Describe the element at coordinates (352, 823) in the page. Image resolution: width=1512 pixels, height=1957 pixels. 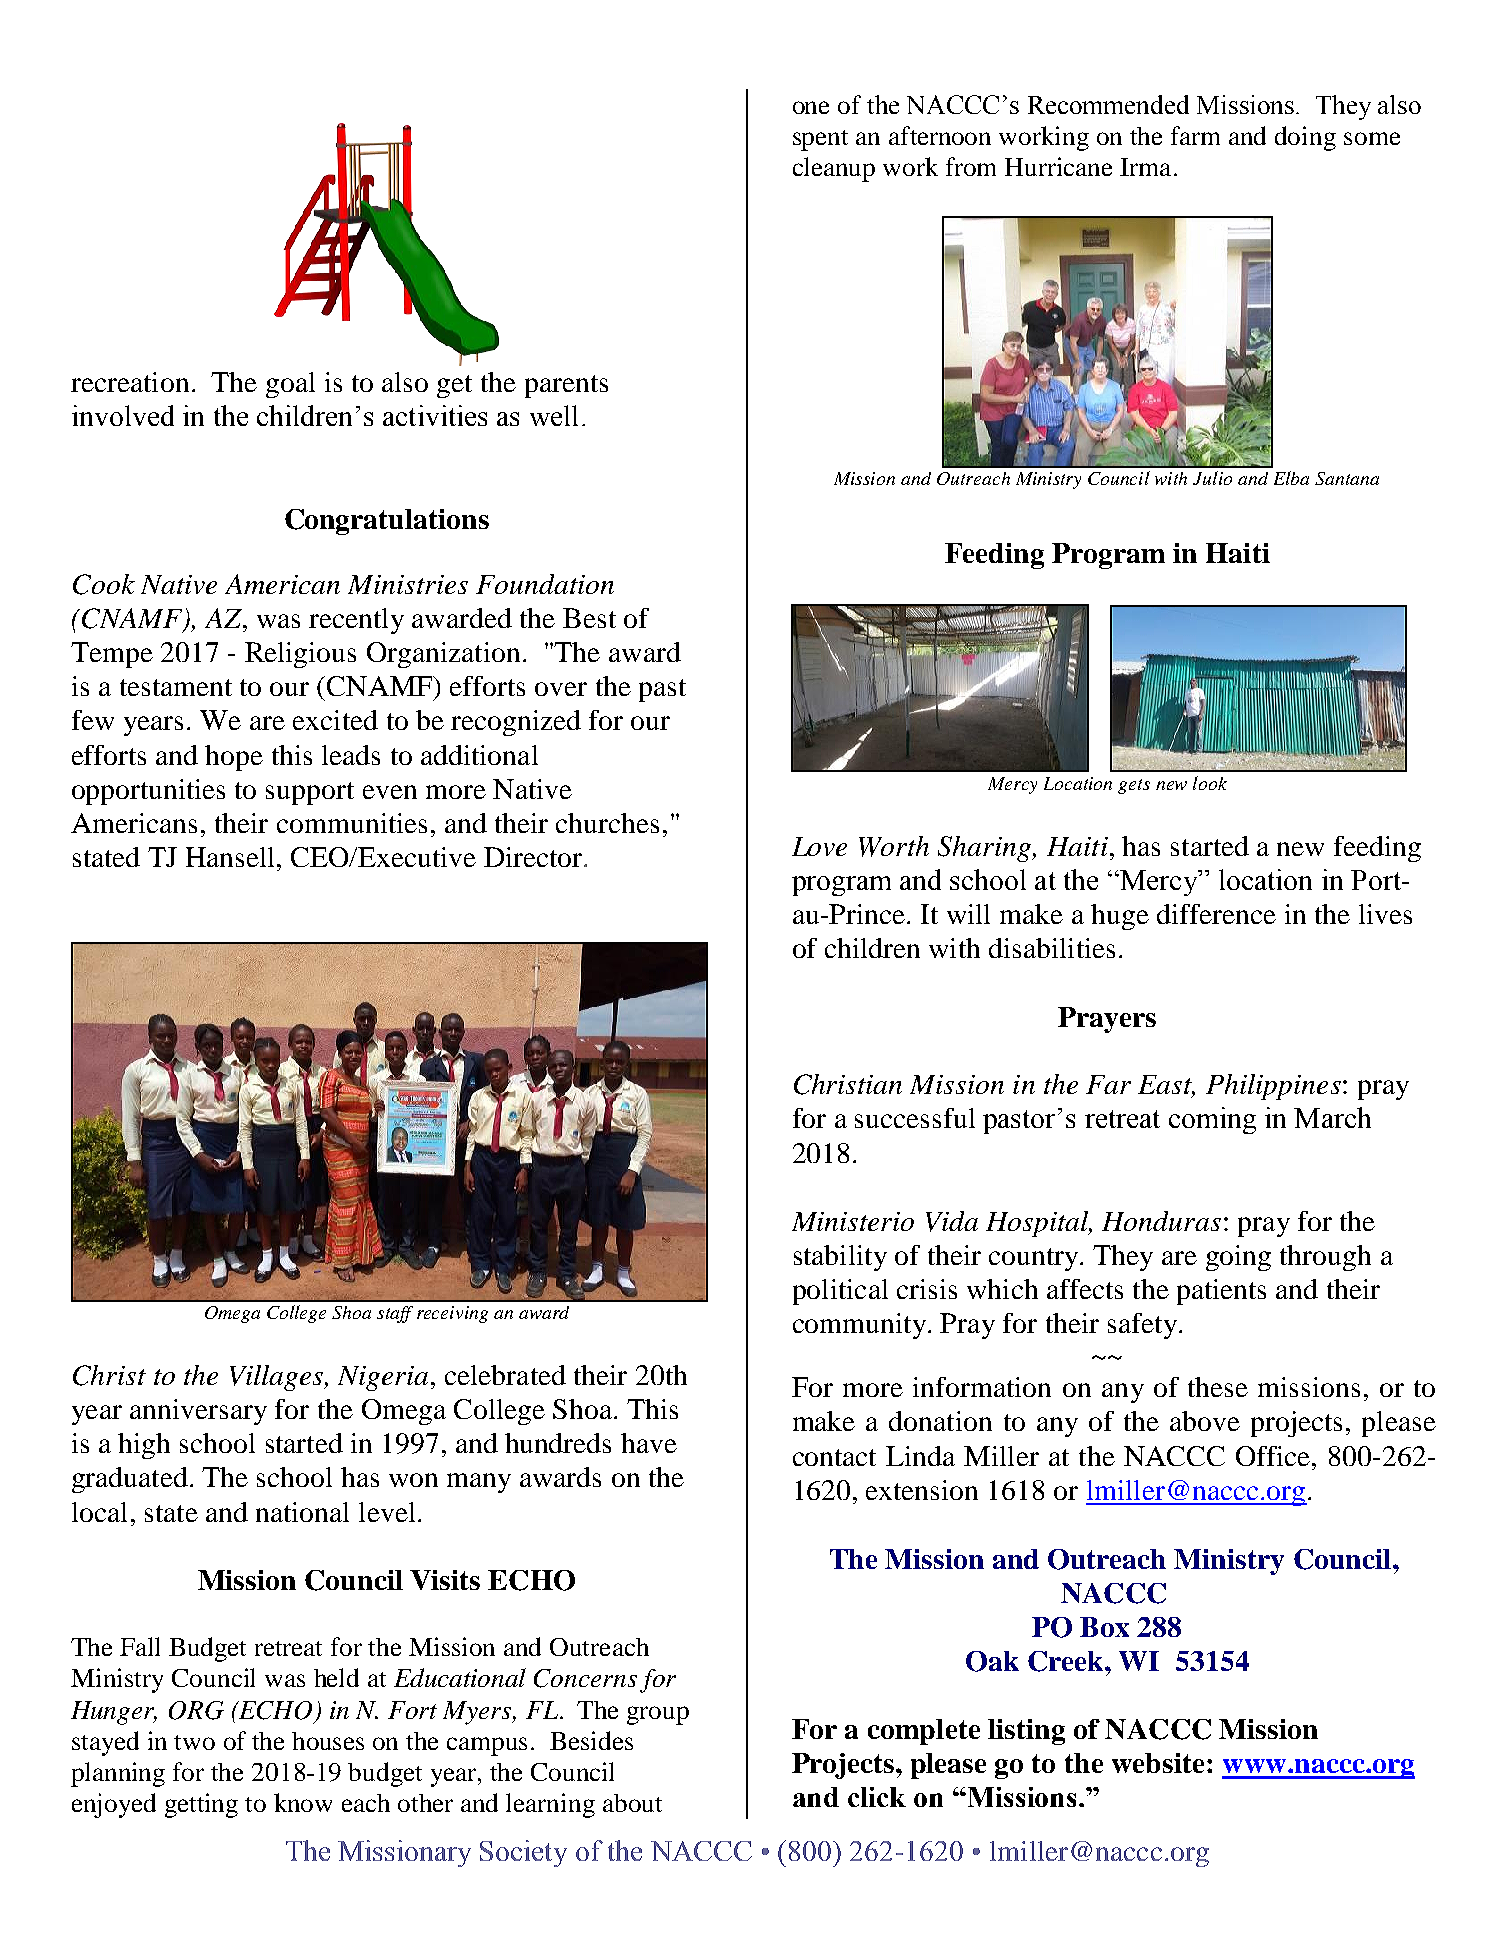
I see `communities` at that location.
